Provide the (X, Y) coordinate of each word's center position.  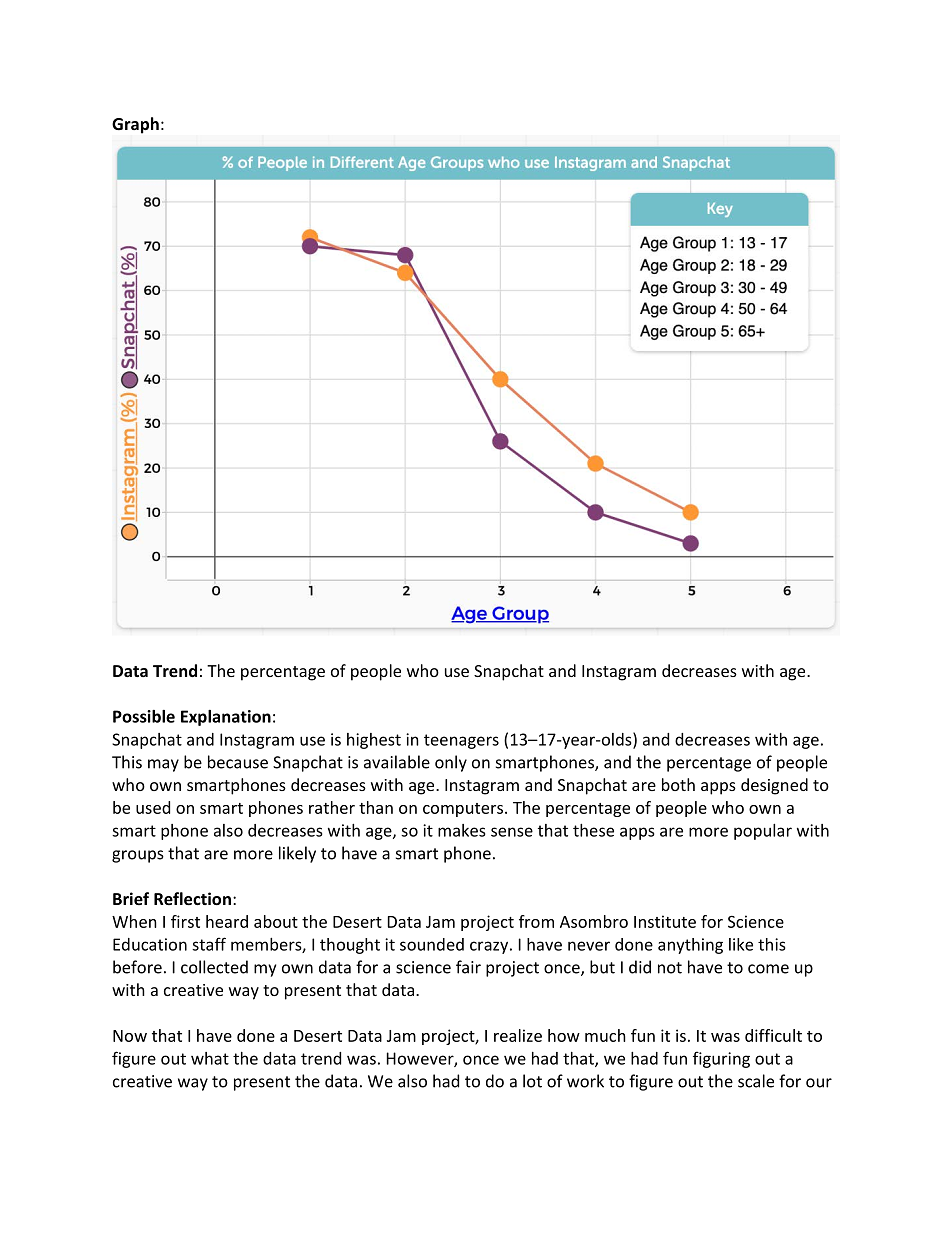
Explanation (226, 718)
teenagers (461, 741)
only (451, 763)
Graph (135, 125)
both (678, 784)
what (210, 1058)
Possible (144, 716)
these (593, 830)
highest (374, 741)
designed (774, 786)
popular (763, 832)
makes (462, 830)
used (153, 807)
